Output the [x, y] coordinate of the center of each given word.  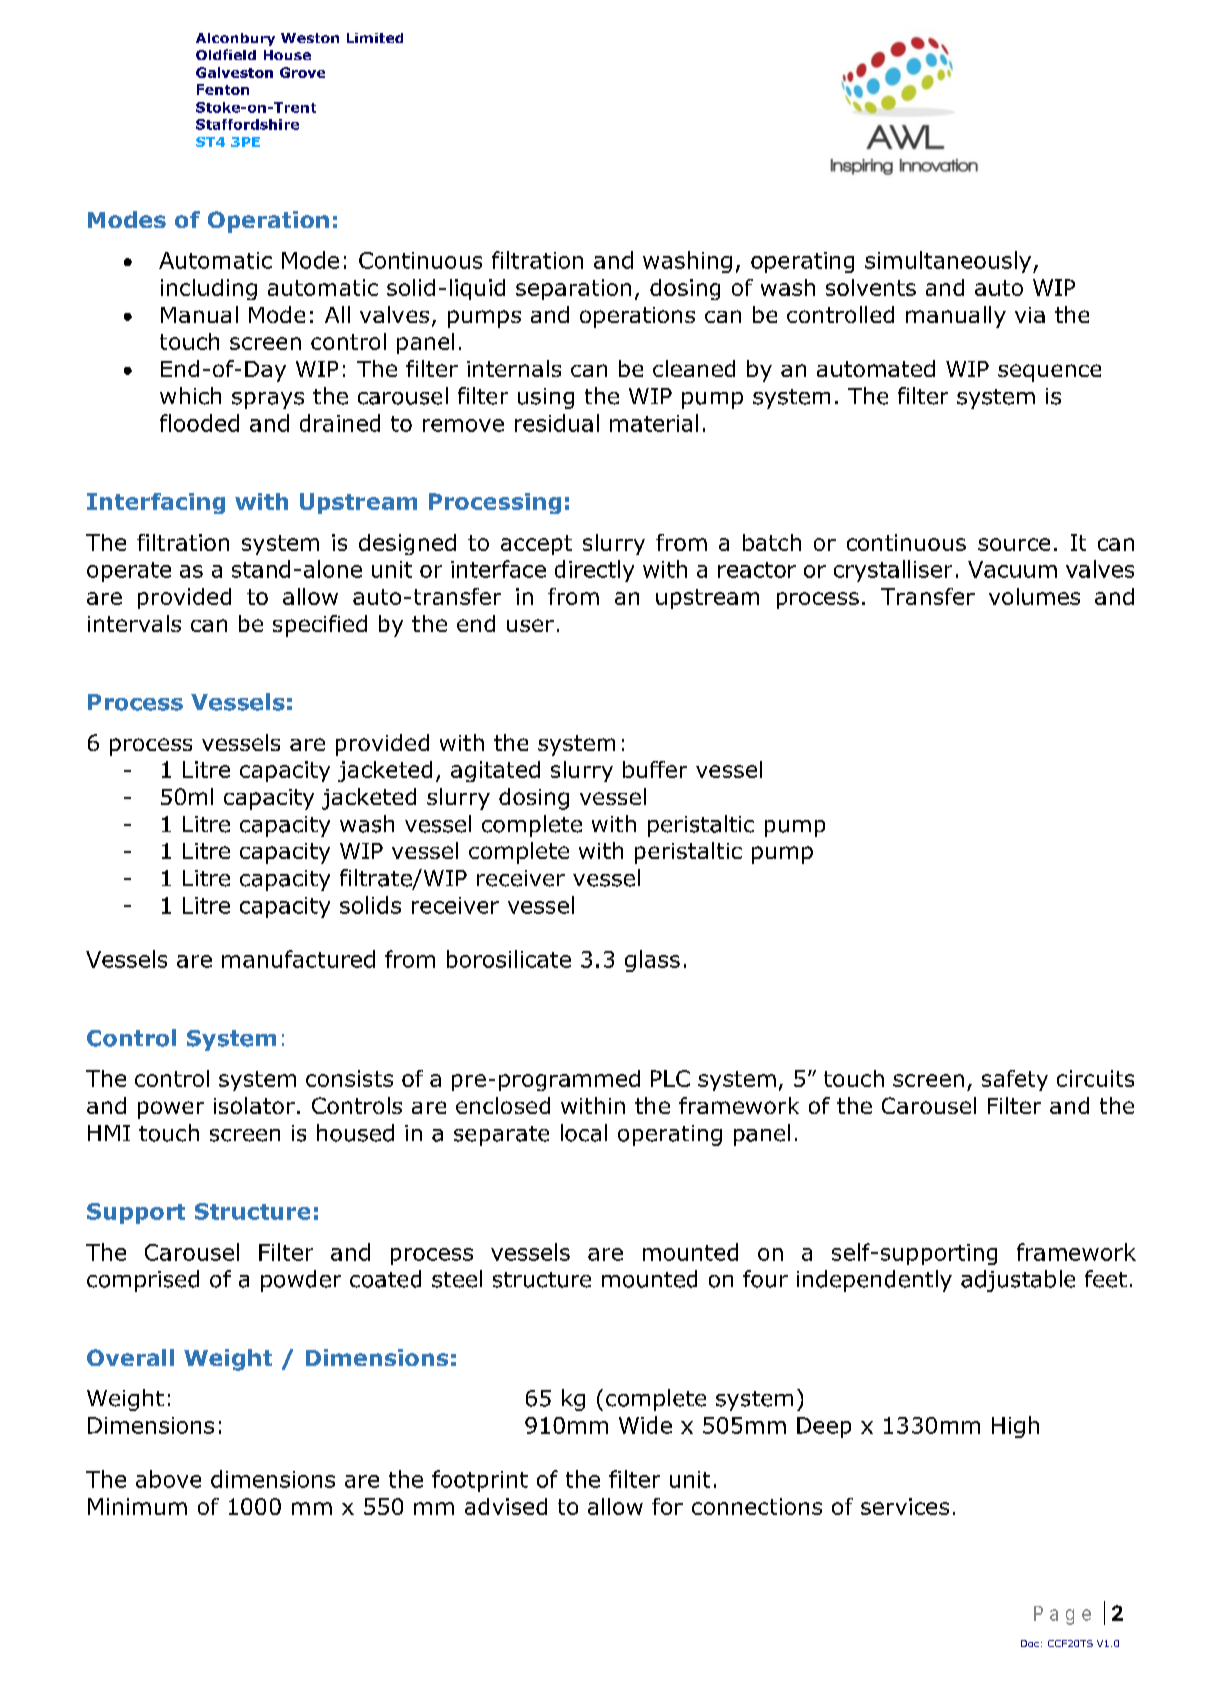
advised [506, 1506]
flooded [199, 423]
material [654, 423]
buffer [655, 769]
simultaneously [948, 262]
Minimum [137, 1506]
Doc [1030, 1643]
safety [1015, 1080]
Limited [375, 38]
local [584, 1133]
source [1014, 544]
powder [301, 1281]
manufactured [298, 959]
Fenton [223, 89]
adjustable [1018, 1281]
